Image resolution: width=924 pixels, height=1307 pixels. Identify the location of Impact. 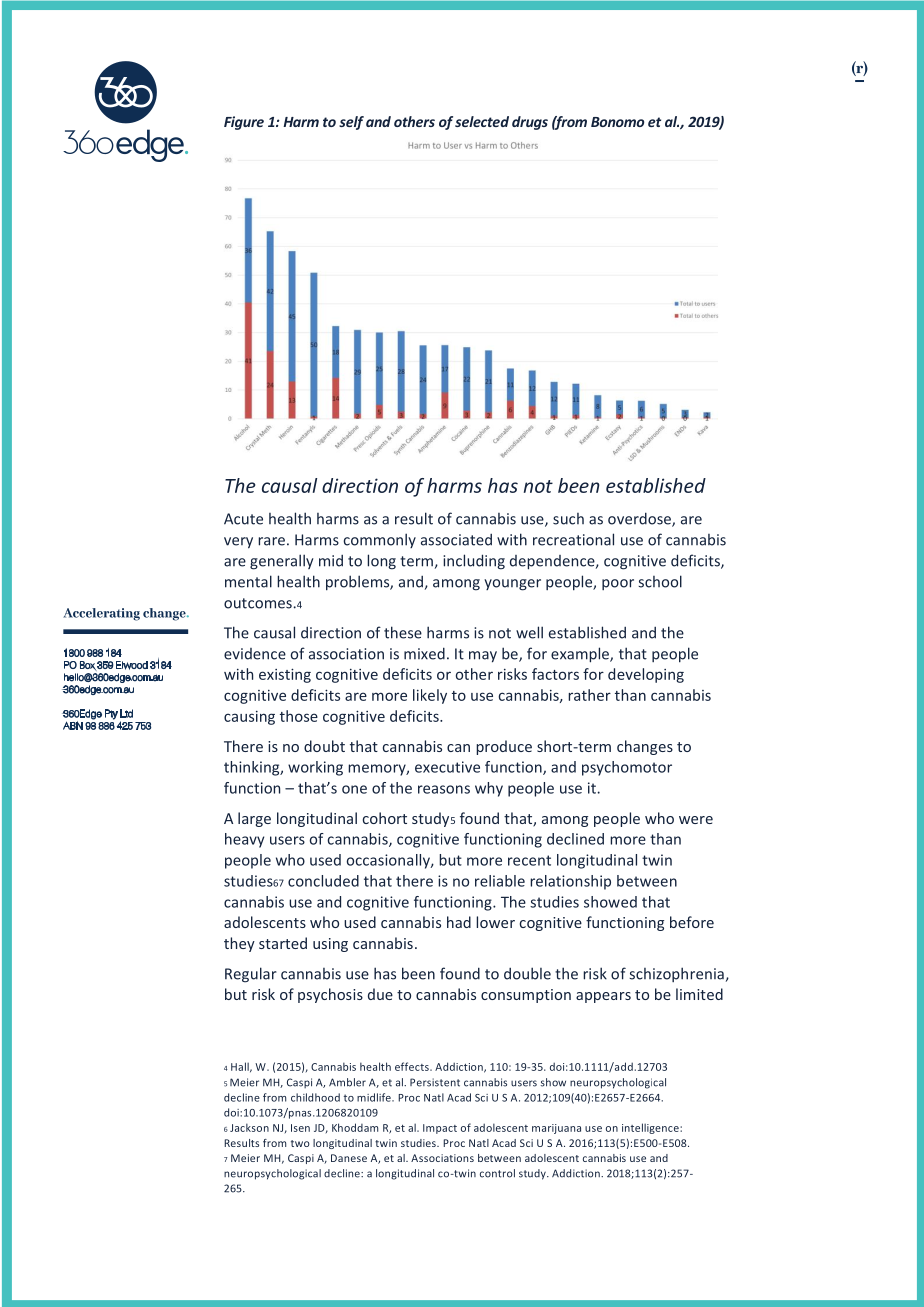
(440, 1129).
